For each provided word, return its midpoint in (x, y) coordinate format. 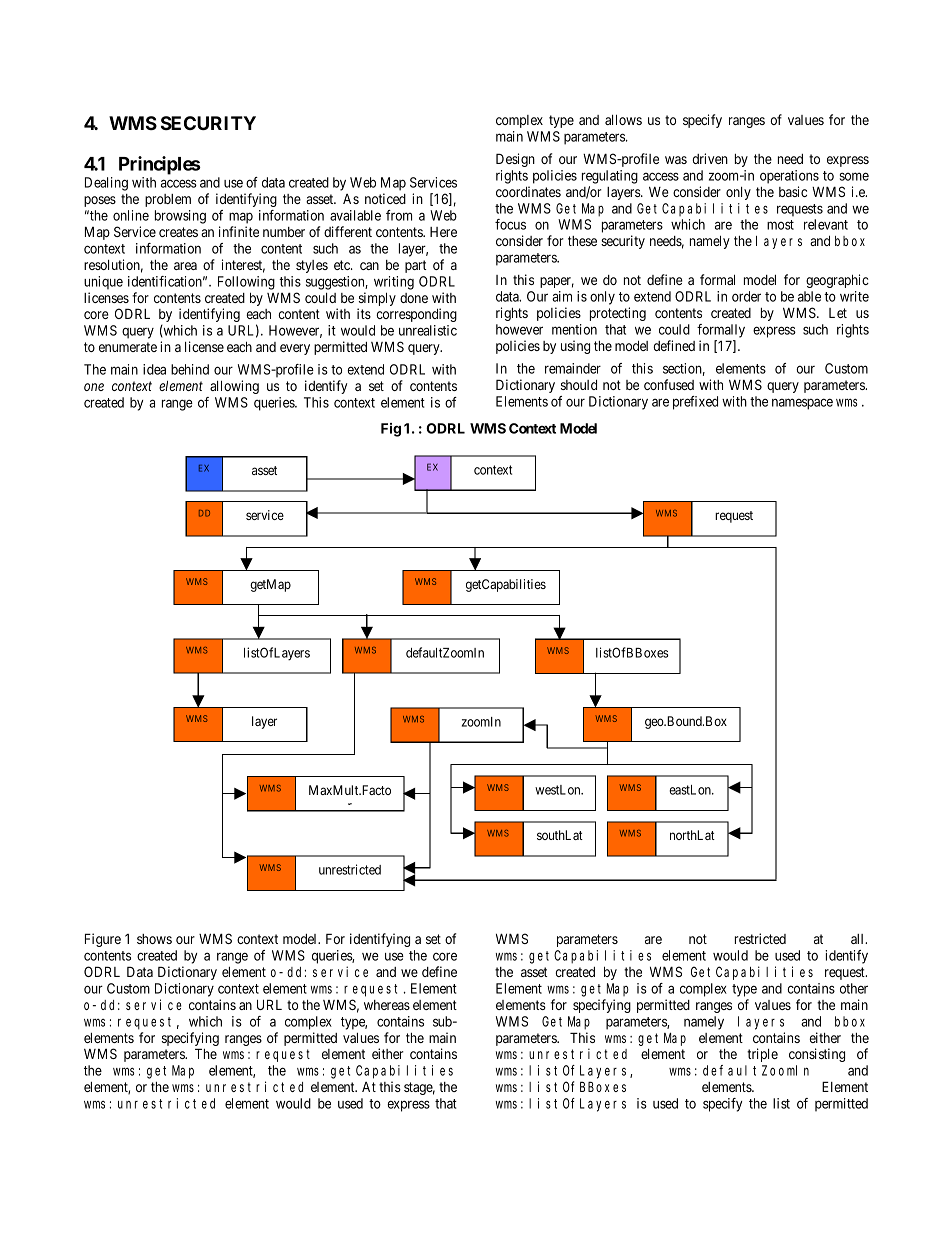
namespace (802, 404)
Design (515, 160)
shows (154, 939)
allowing (234, 387)
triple (762, 1055)
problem (168, 200)
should (579, 385)
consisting (817, 1055)
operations (789, 177)
